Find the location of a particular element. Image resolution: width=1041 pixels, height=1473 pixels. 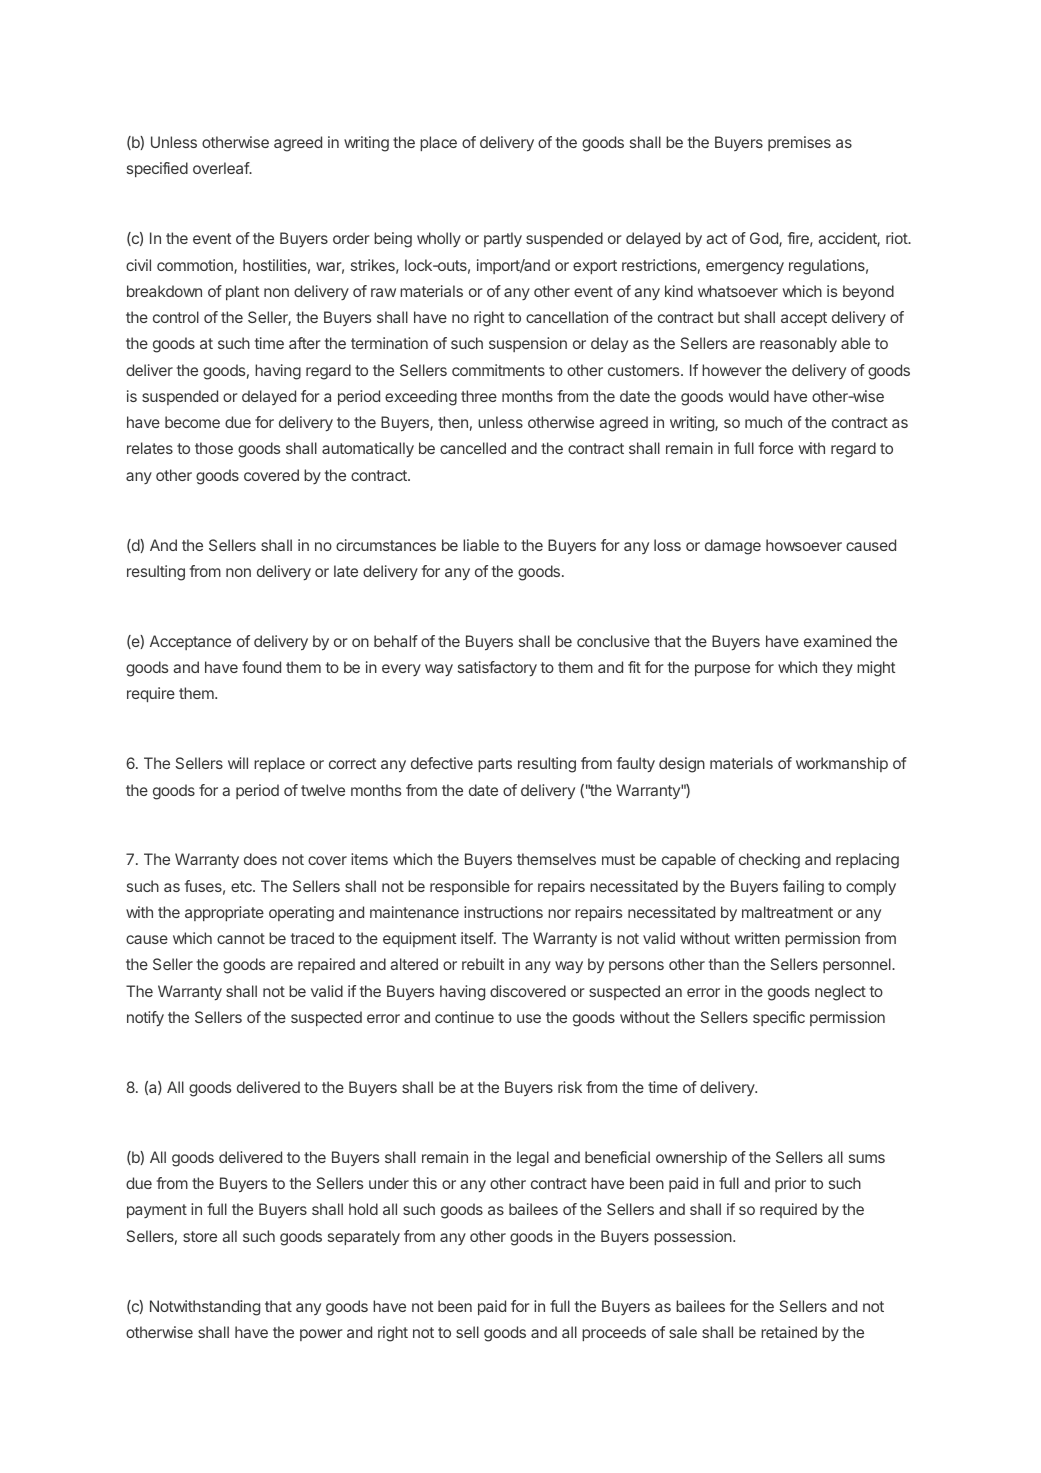

cancelled is located at coordinates (473, 448).
